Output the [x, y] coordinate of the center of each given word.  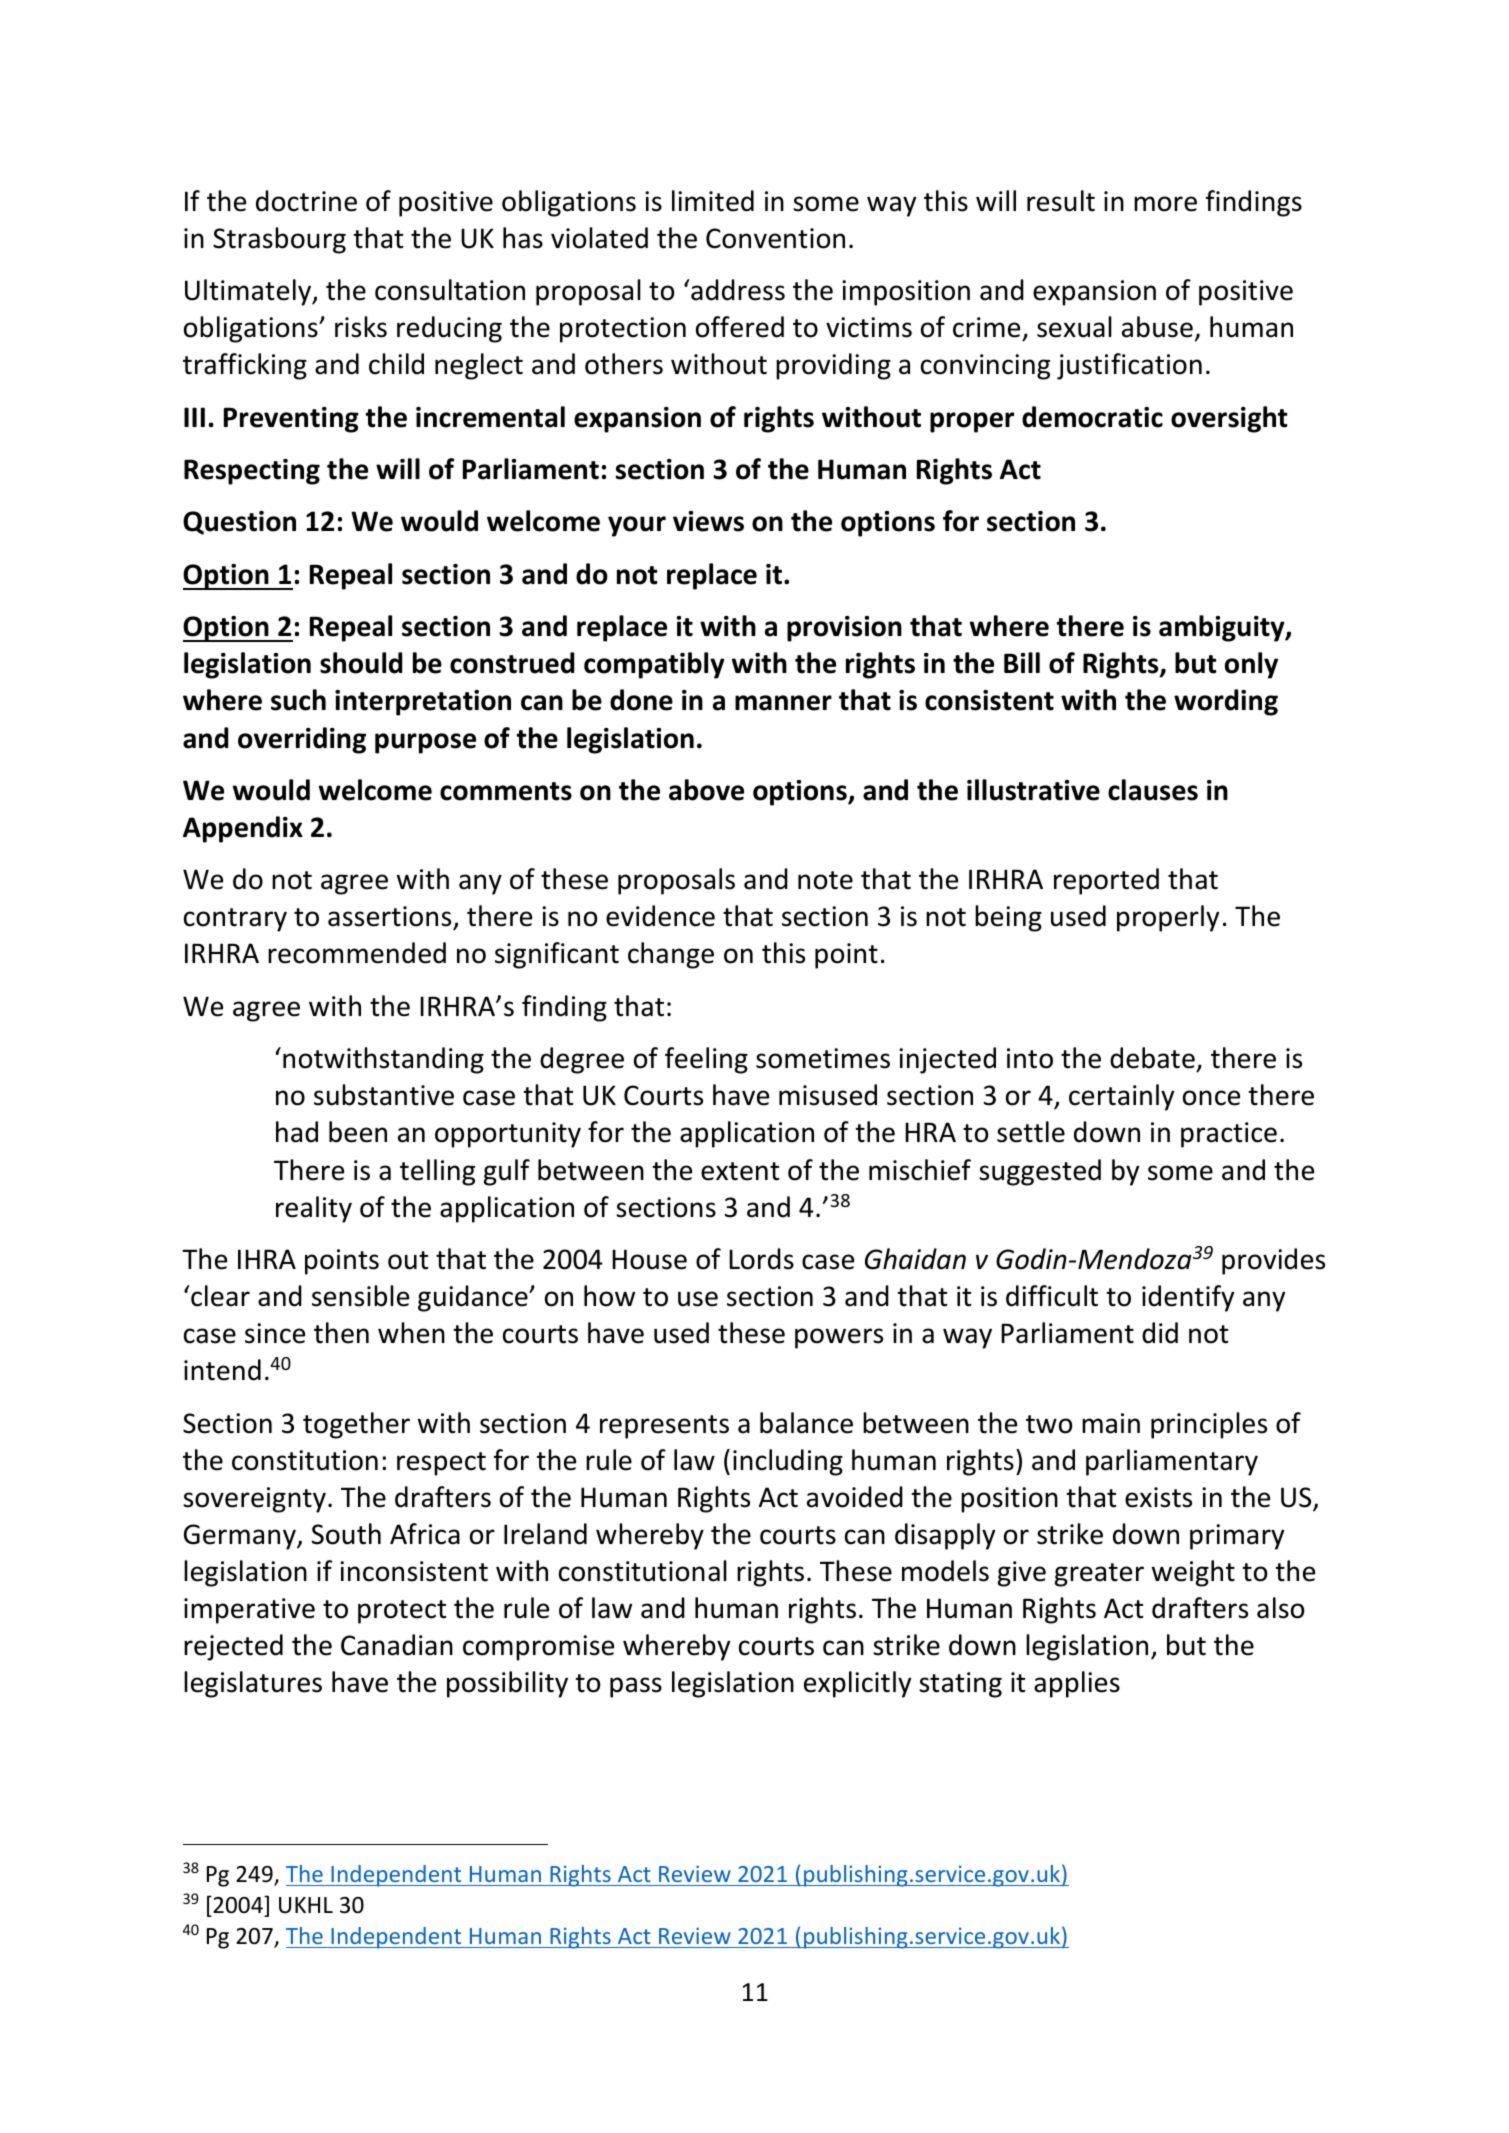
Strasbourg [279, 240]
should [361, 663]
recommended [357, 953]
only [1251, 665]
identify [1188, 1298]
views [708, 521]
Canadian [397, 1645]
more [1165, 204]
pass [636, 1687]
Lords [761, 1259]
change [671, 955]
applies [1077, 1684]
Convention [775, 238]
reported [1106, 881]
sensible [360, 1296]
